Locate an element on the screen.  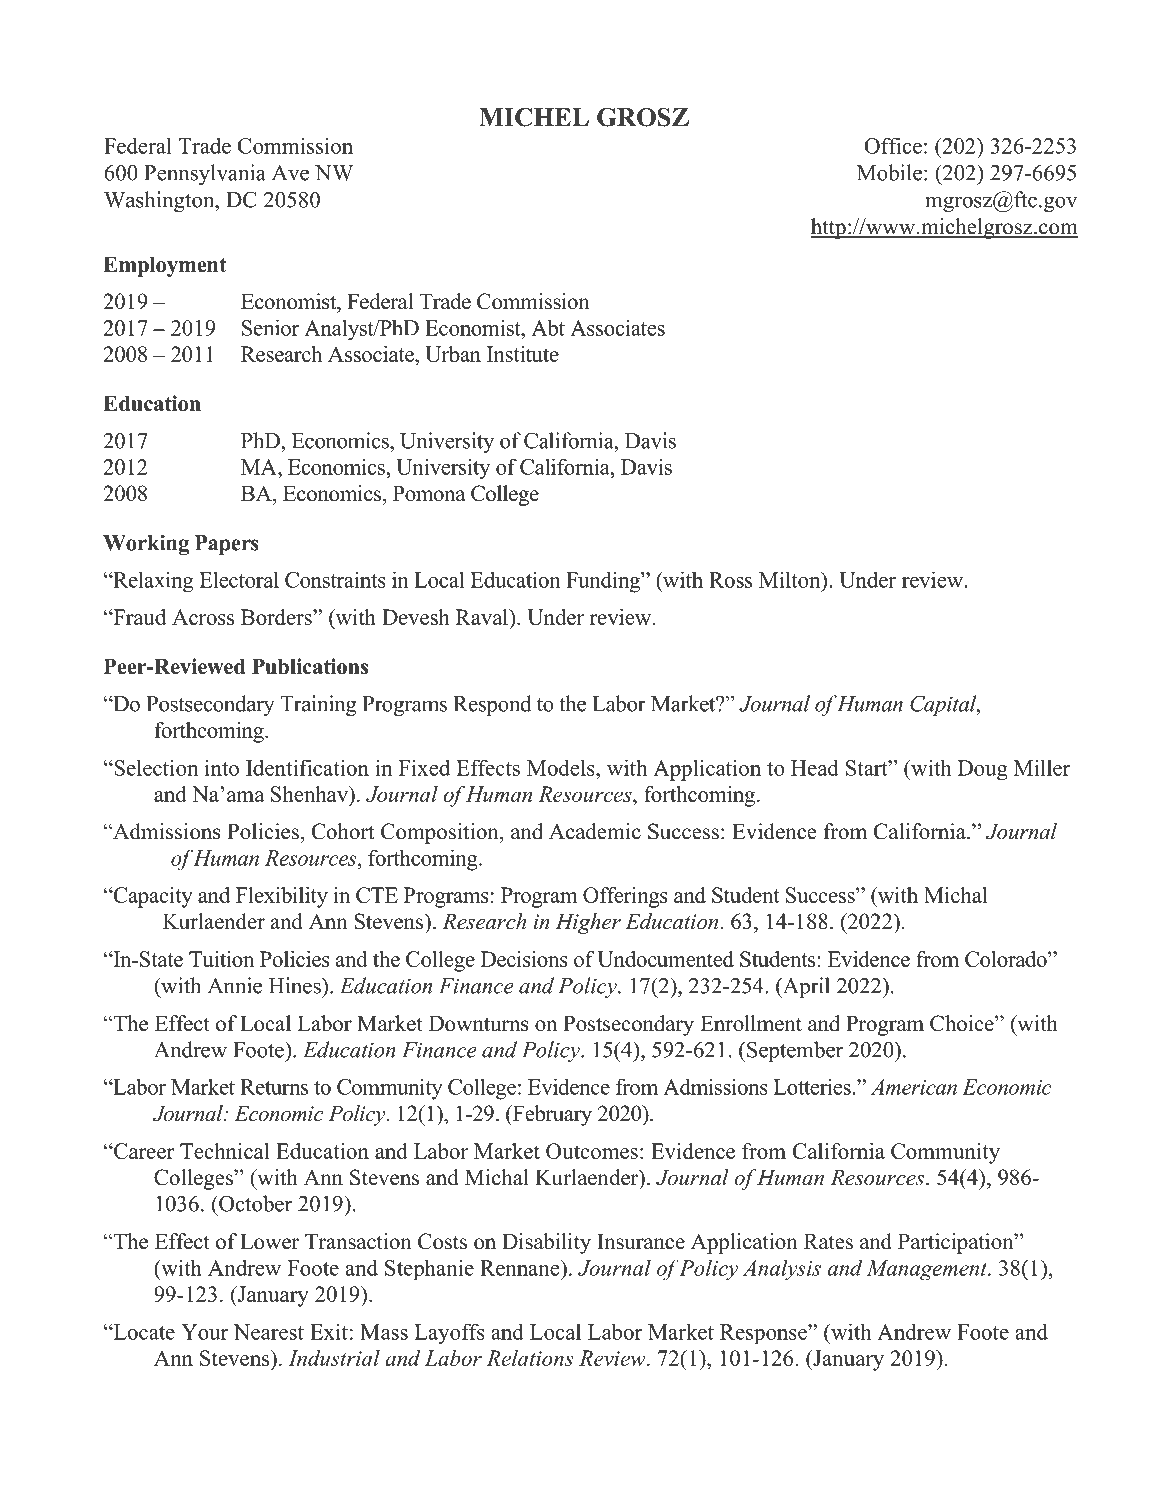
Mobile is located at coordinates (889, 172).
